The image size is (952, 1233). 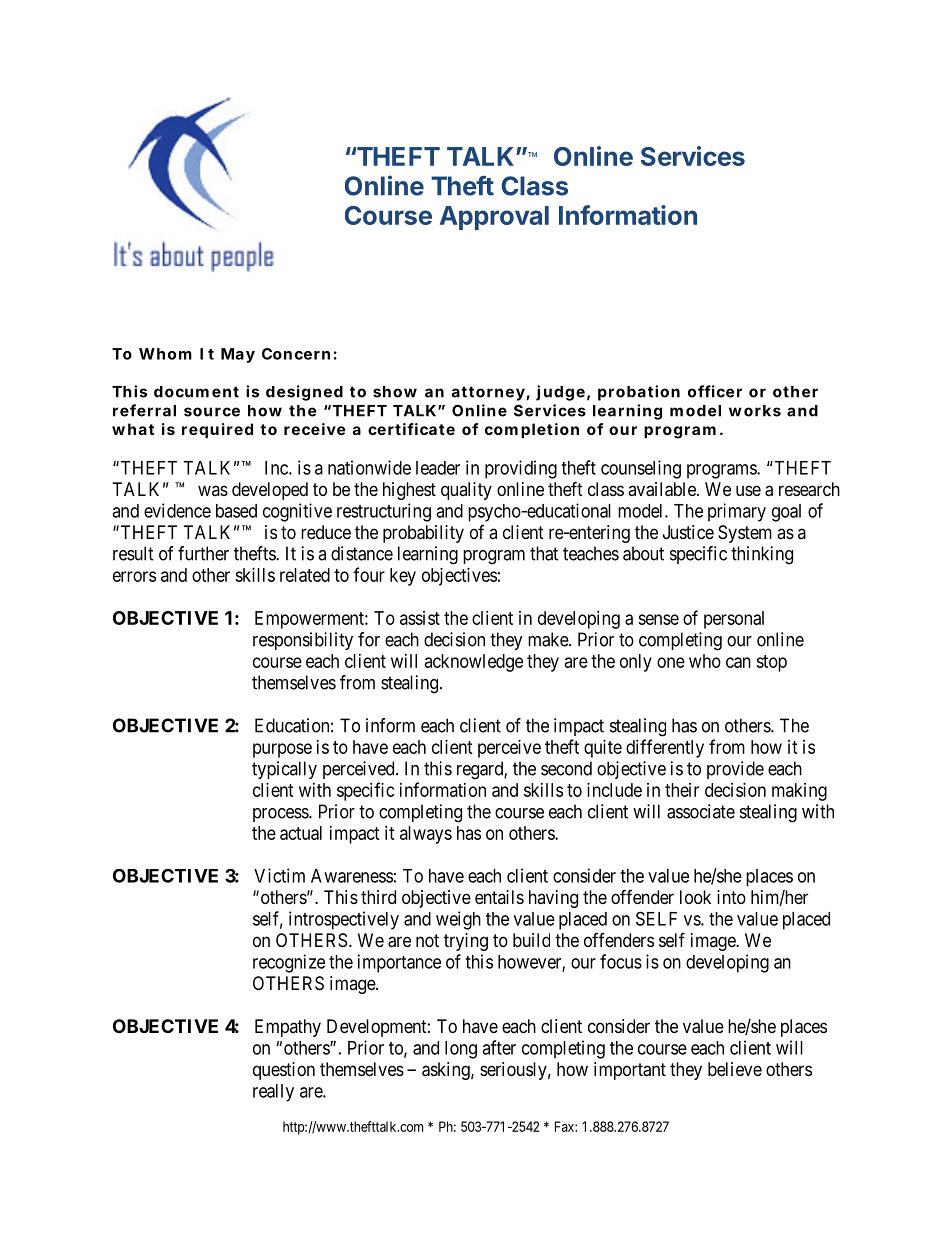 I want to click on responsibility, so click(x=303, y=641).
